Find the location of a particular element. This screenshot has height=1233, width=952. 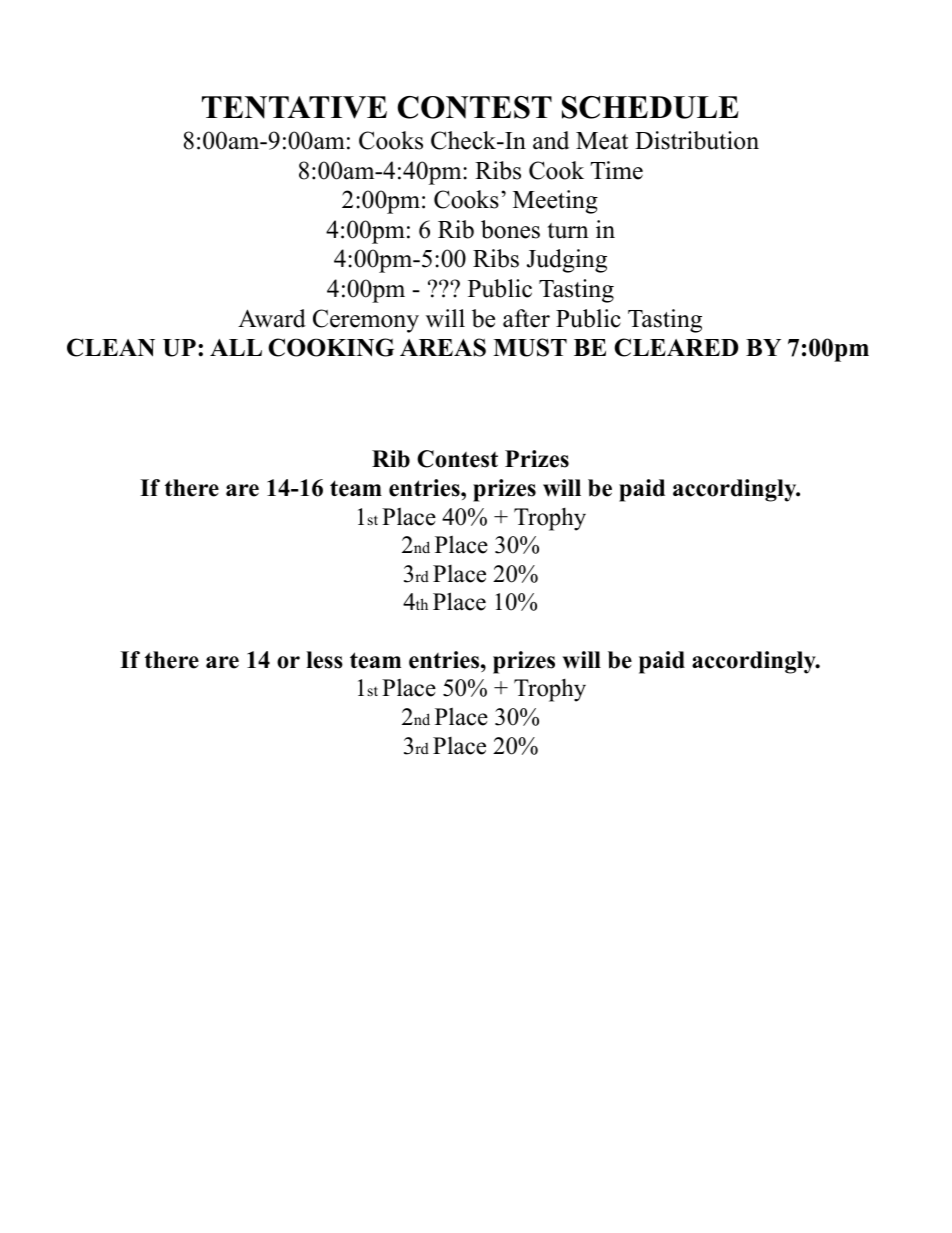

SCHEDULE is located at coordinates (650, 107).
